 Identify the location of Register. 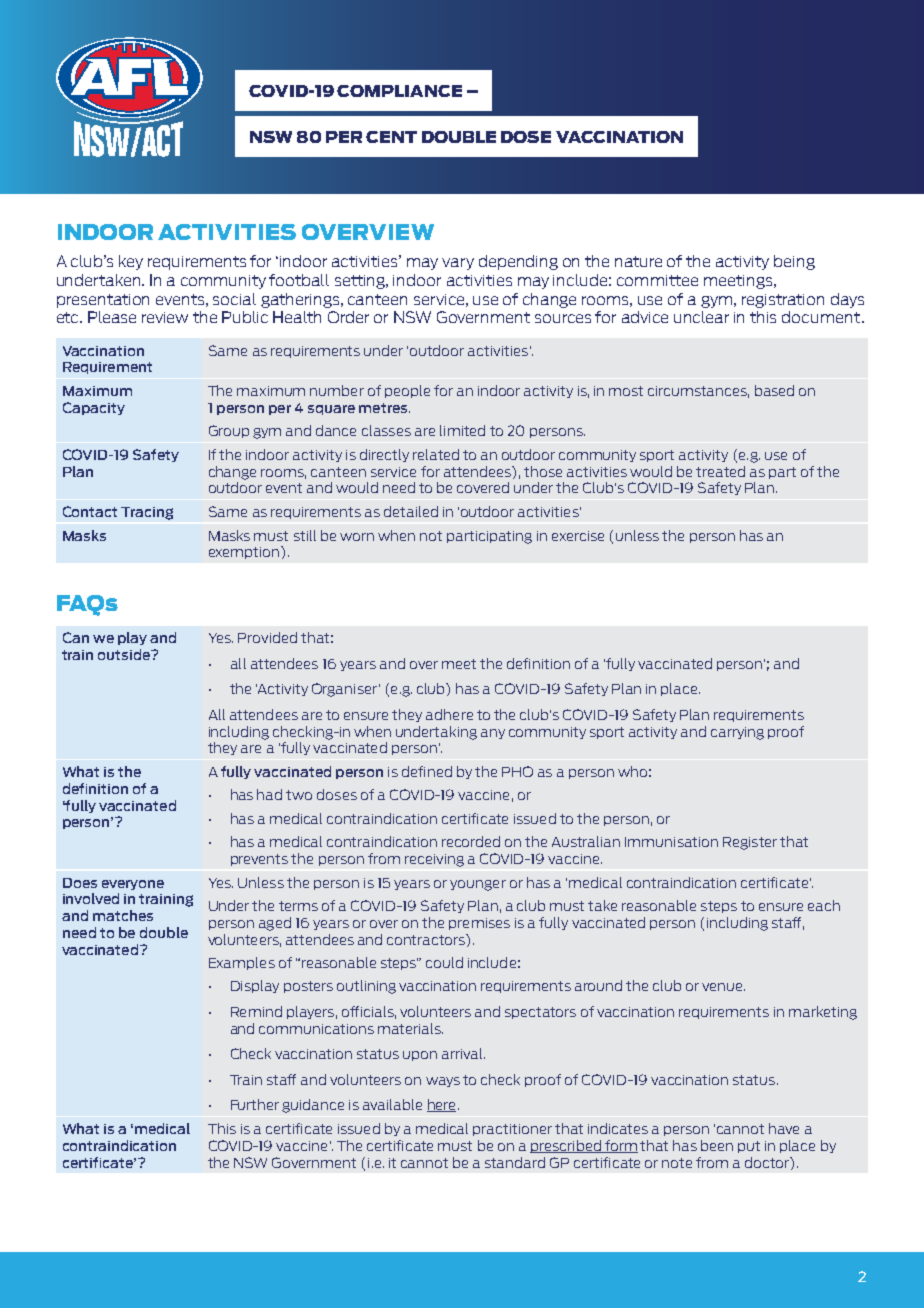
(750, 843).
